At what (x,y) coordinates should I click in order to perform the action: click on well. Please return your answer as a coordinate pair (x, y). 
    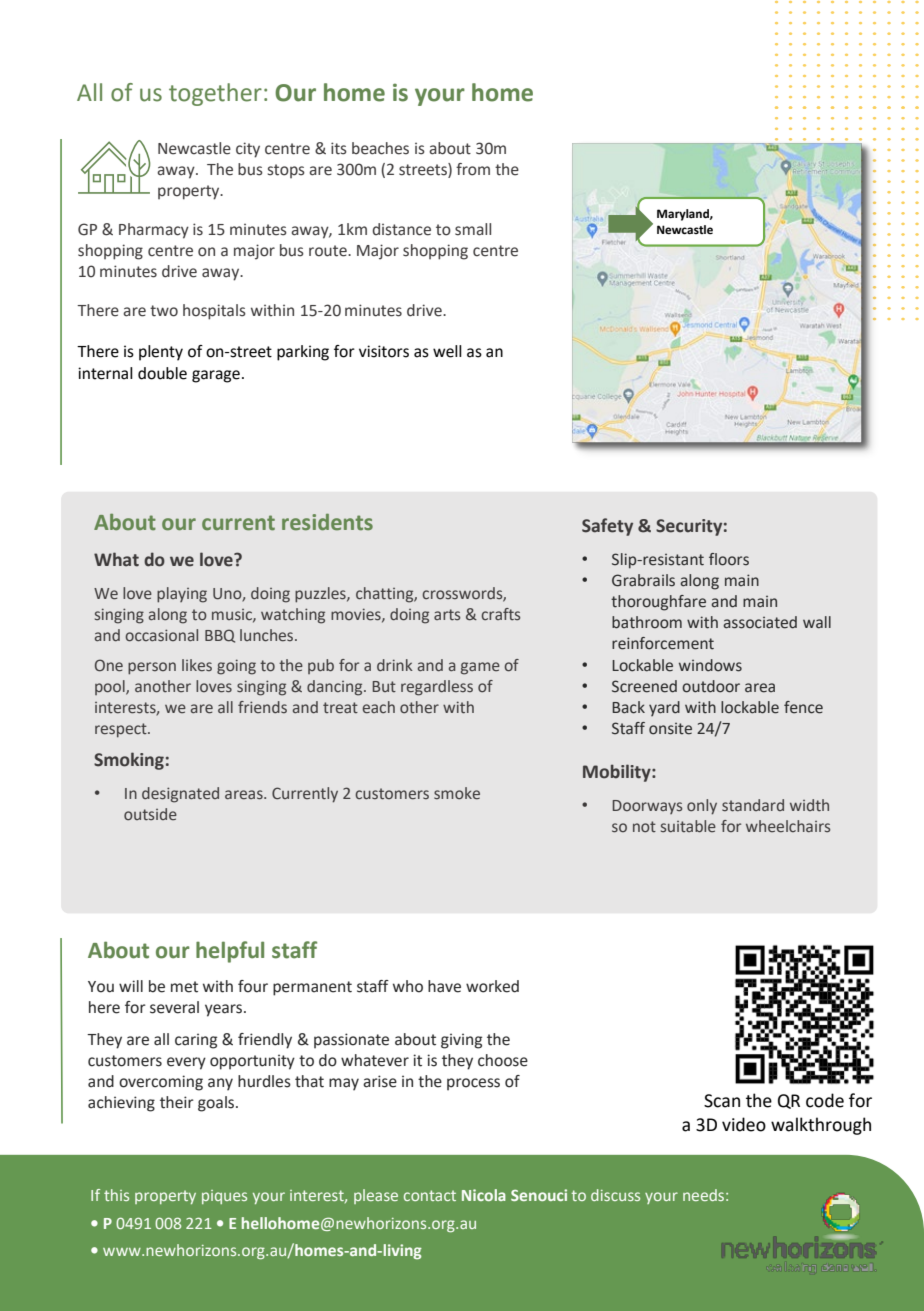
    Looking at the image, I should click on (447, 351).
